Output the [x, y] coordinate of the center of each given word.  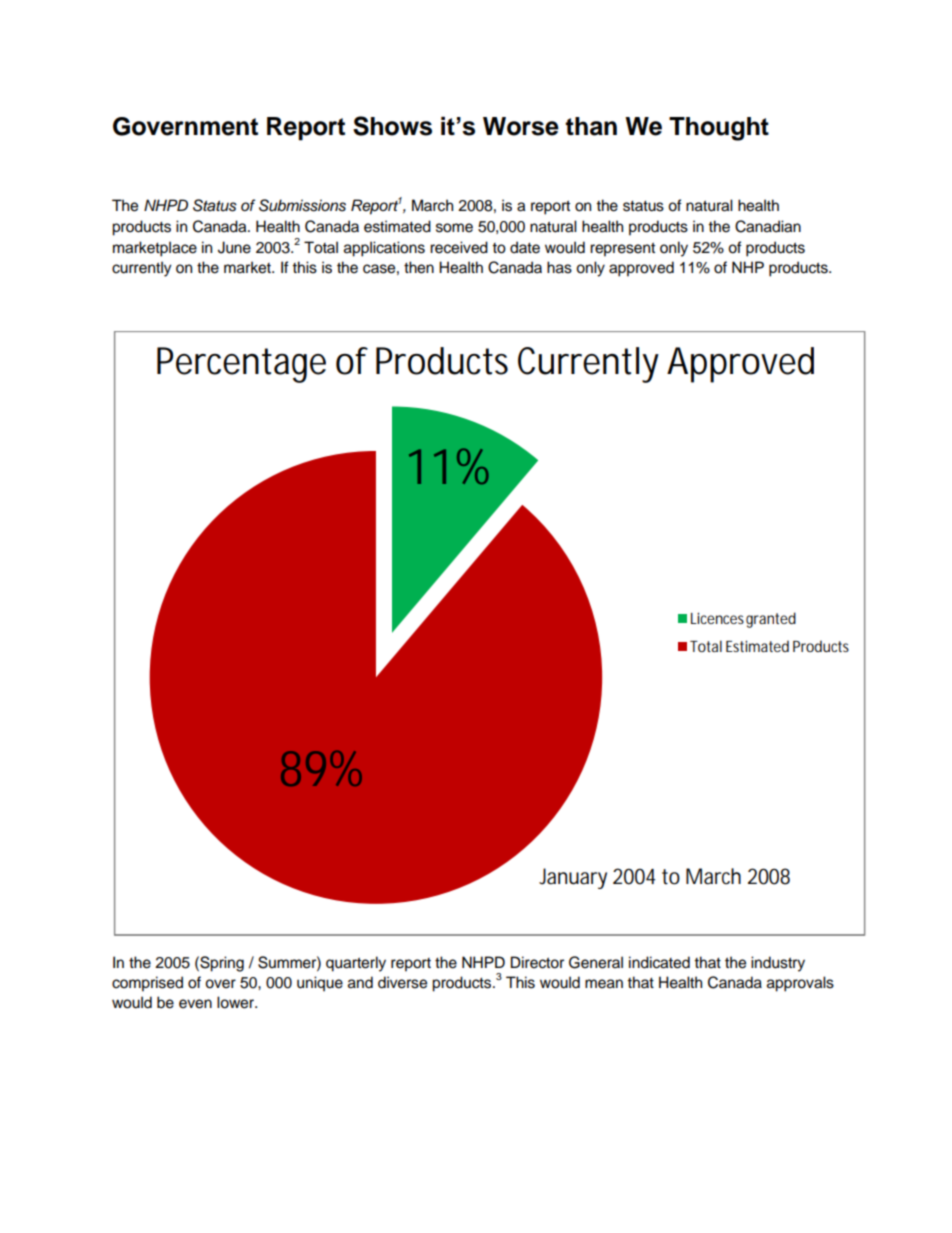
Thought [719, 129]
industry [778, 964]
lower [237, 1002]
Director [537, 962]
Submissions [302, 205]
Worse [521, 126]
